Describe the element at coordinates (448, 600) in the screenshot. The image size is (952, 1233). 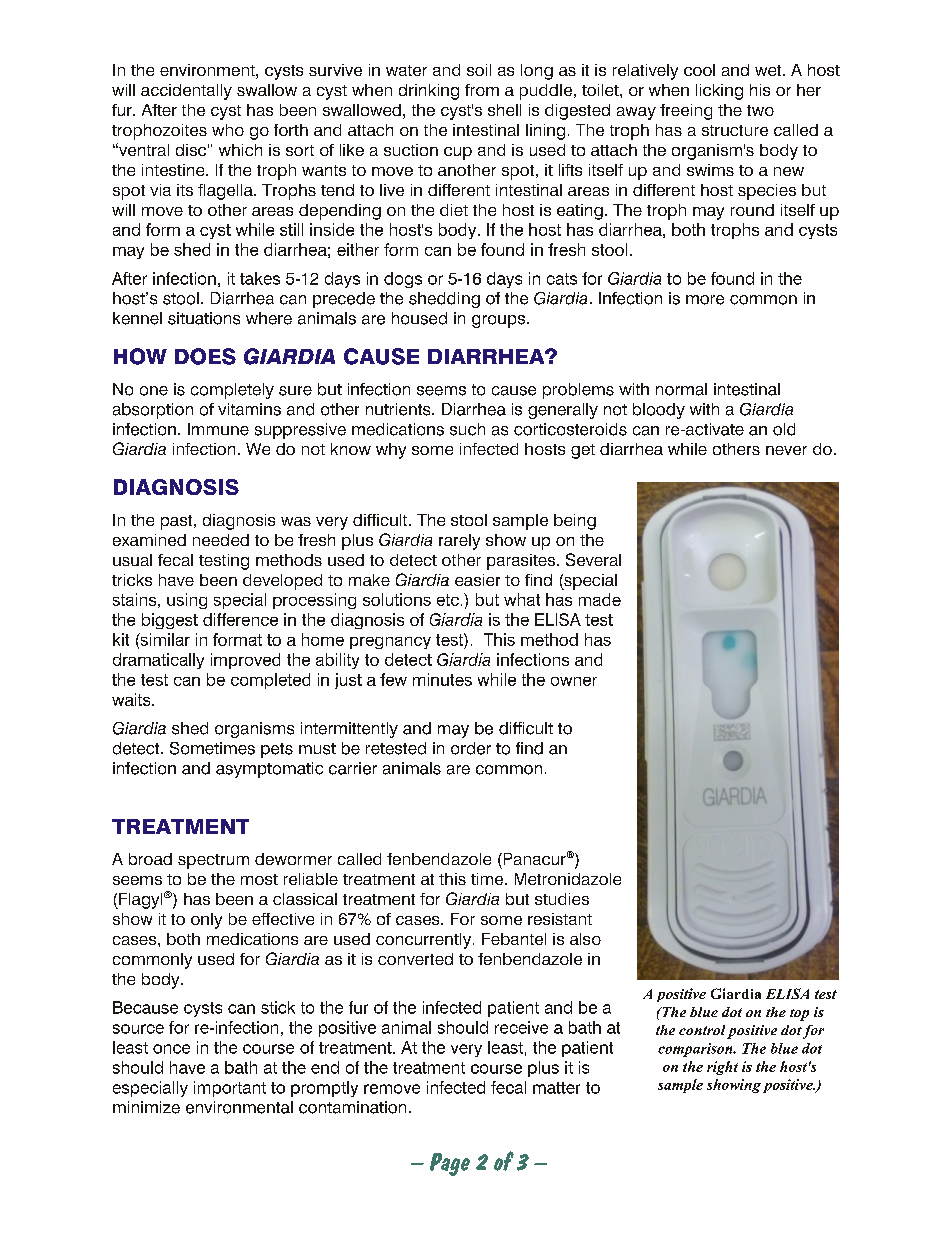
I see `etc` at that location.
